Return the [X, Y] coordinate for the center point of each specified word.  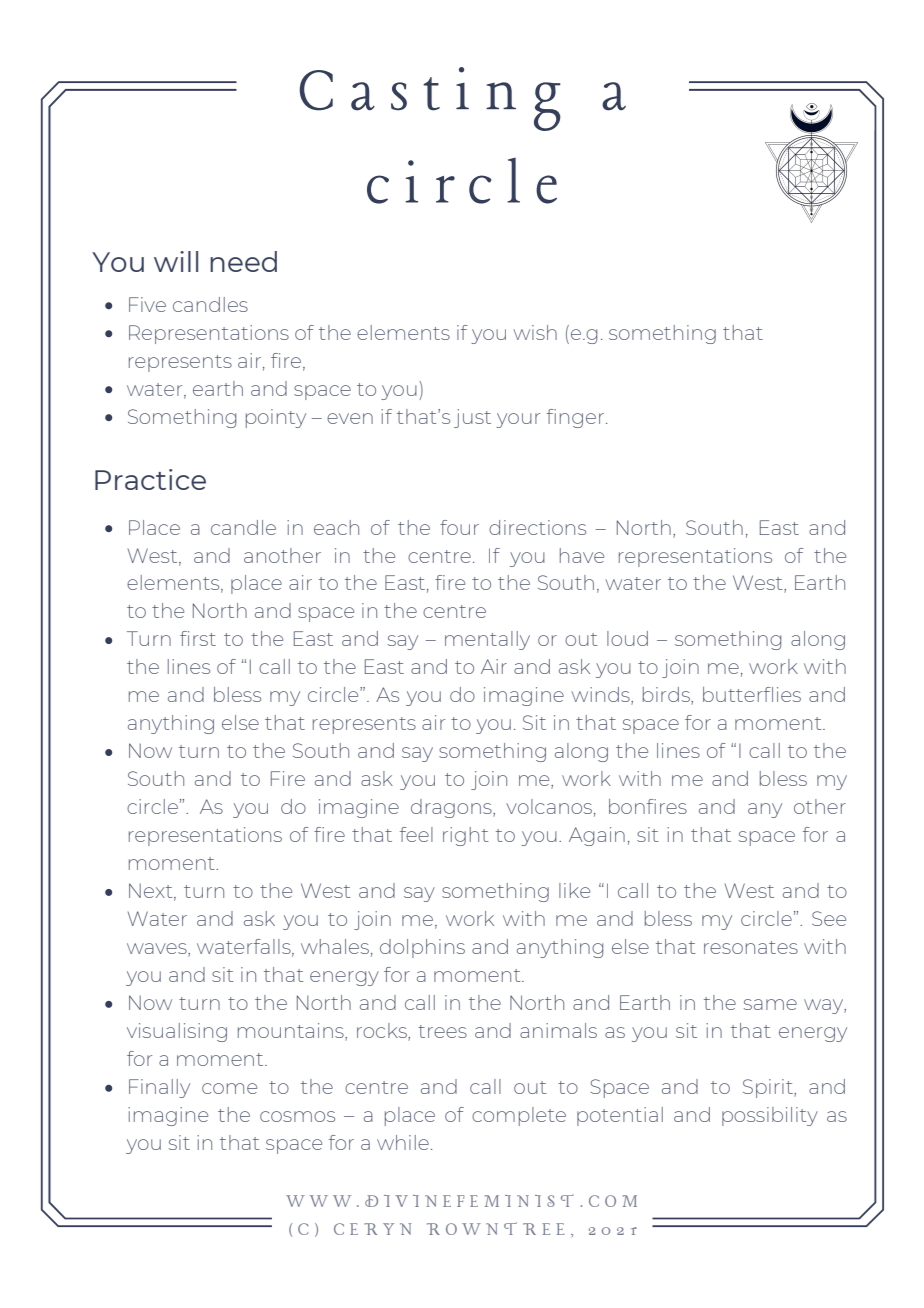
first [198, 638]
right [466, 836]
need [243, 261]
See [829, 918]
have [582, 555]
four [459, 527]
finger [577, 418]
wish [535, 332]
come [229, 1088]
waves [158, 950]
